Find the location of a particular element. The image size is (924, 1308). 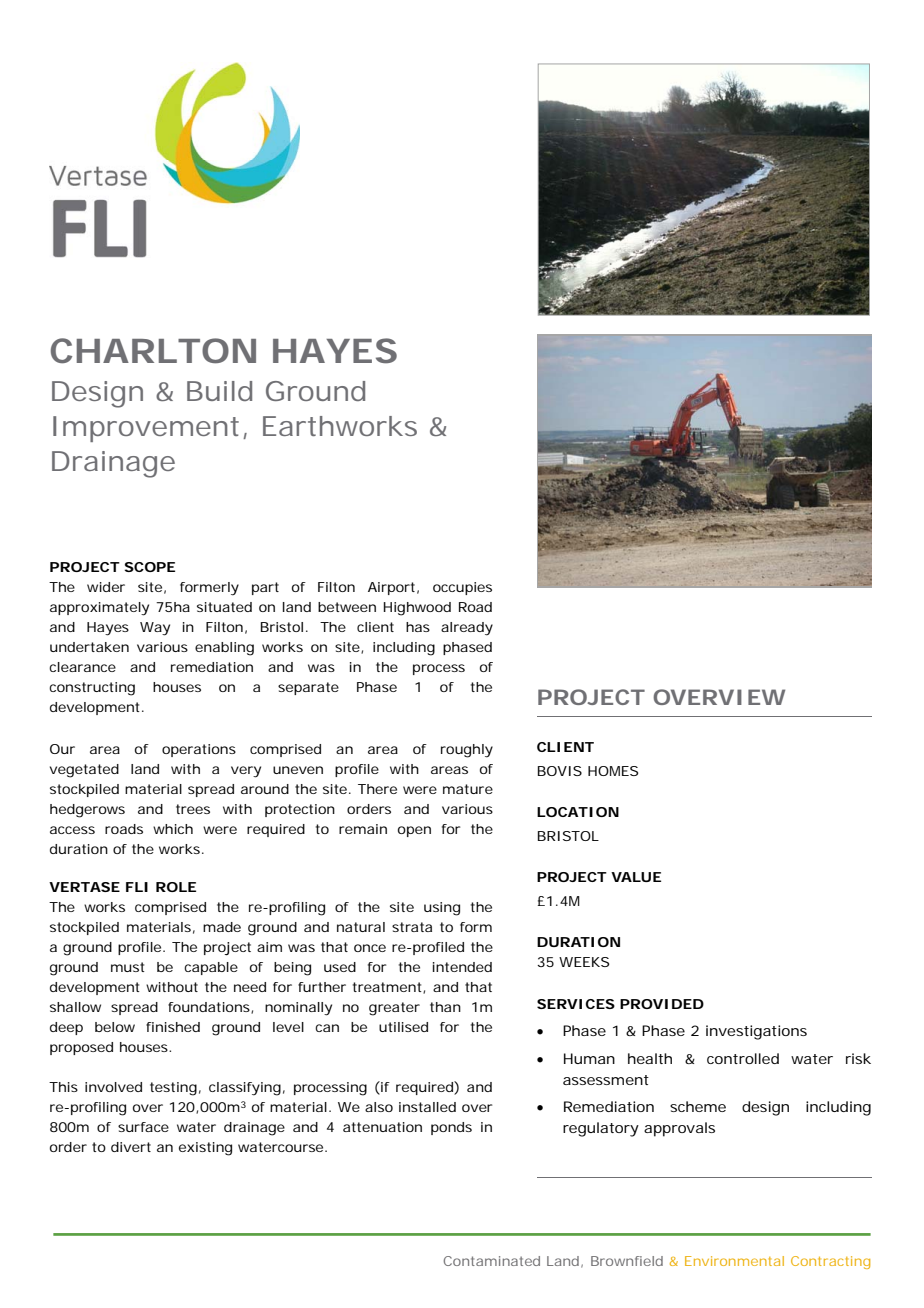

using is located at coordinates (442, 909).
